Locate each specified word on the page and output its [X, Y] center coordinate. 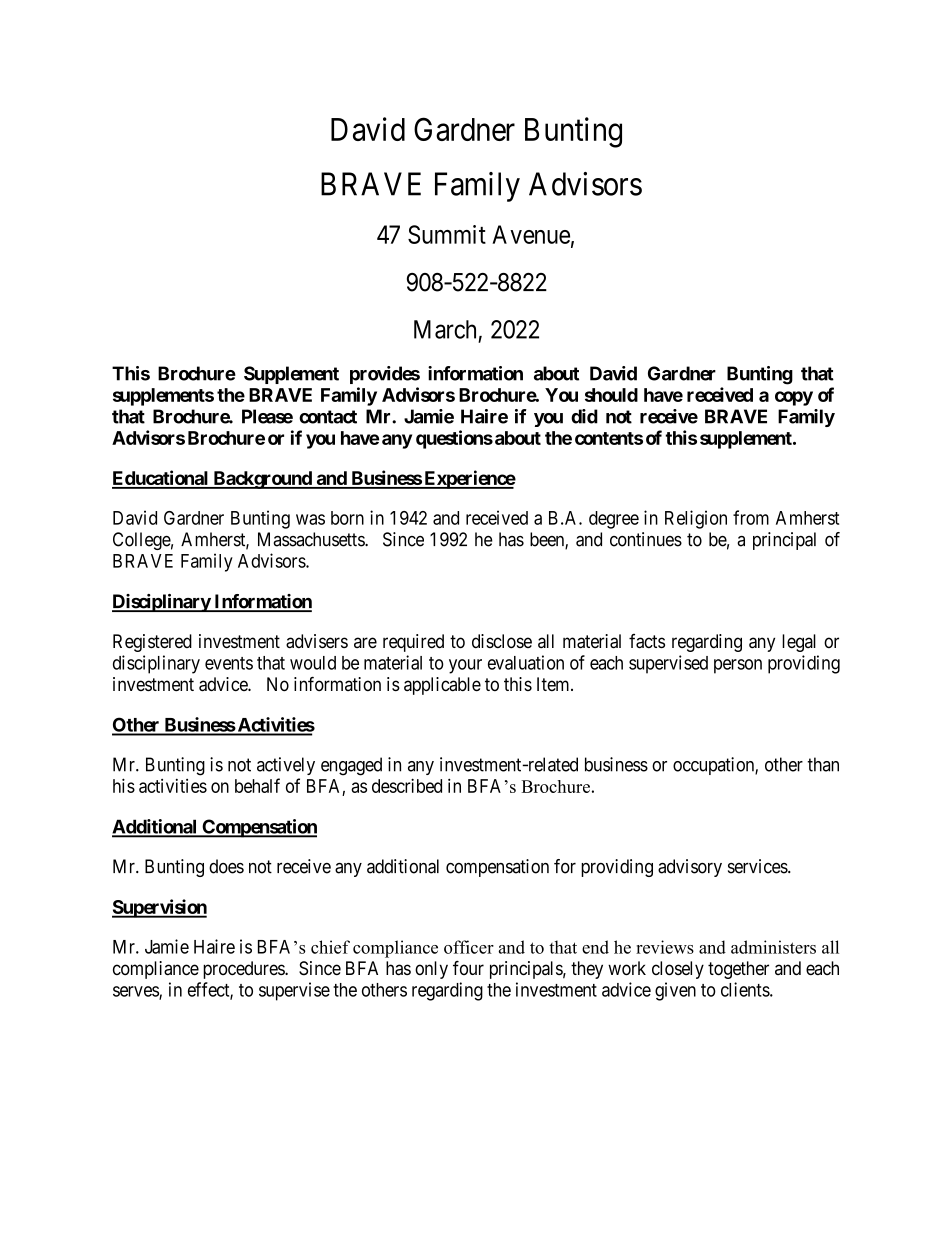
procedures [244, 970]
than [823, 764]
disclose [502, 641]
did [584, 416]
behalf [257, 785]
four [468, 968]
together [738, 970]
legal [799, 643]
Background [262, 480]
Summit [447, 234]
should [611, 395]
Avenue [531, 234]
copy [794, 398]
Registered [152, 643]
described [407, 785]
